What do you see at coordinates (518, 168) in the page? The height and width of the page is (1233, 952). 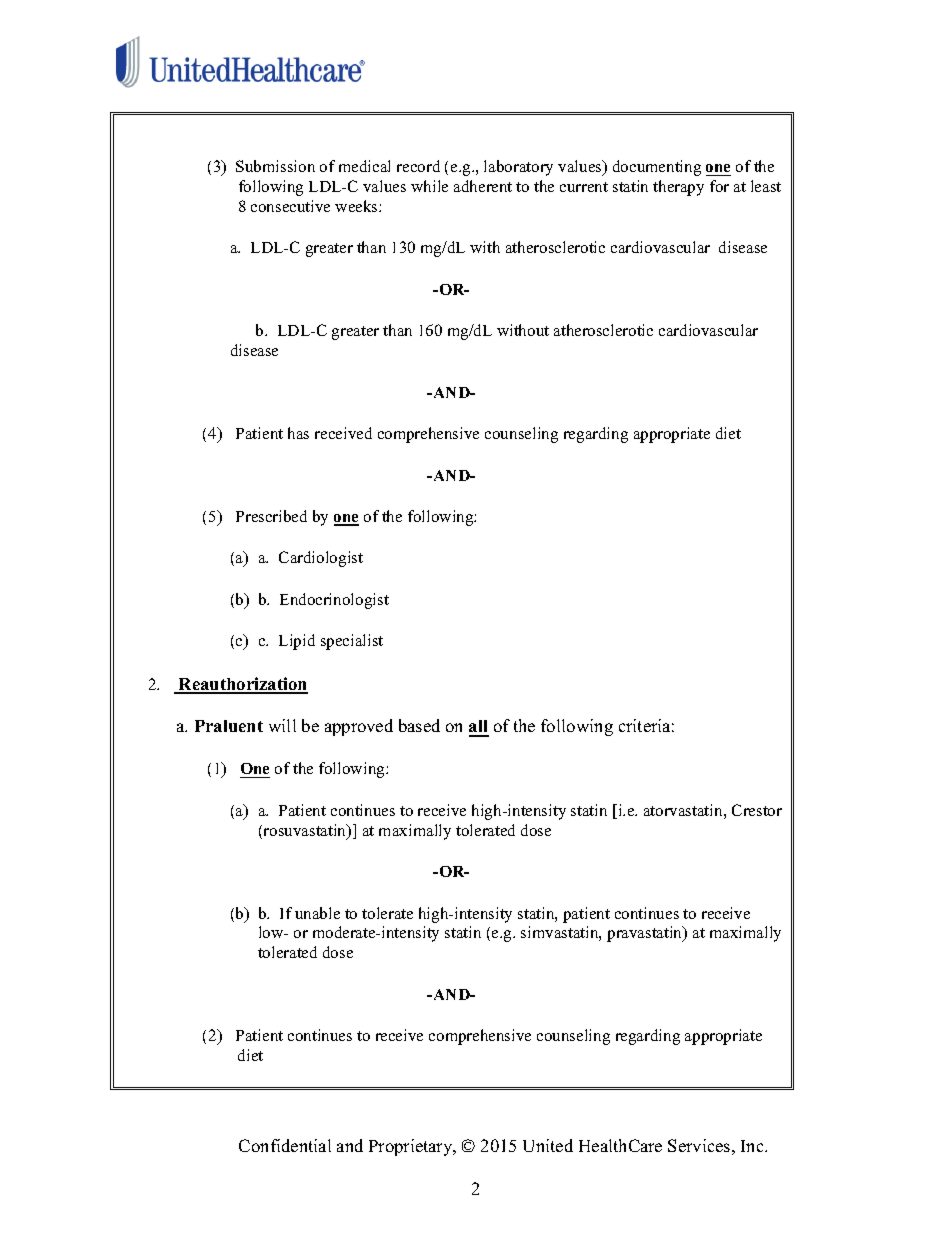 I see `laboratory` at bounding box center [518, 168].
